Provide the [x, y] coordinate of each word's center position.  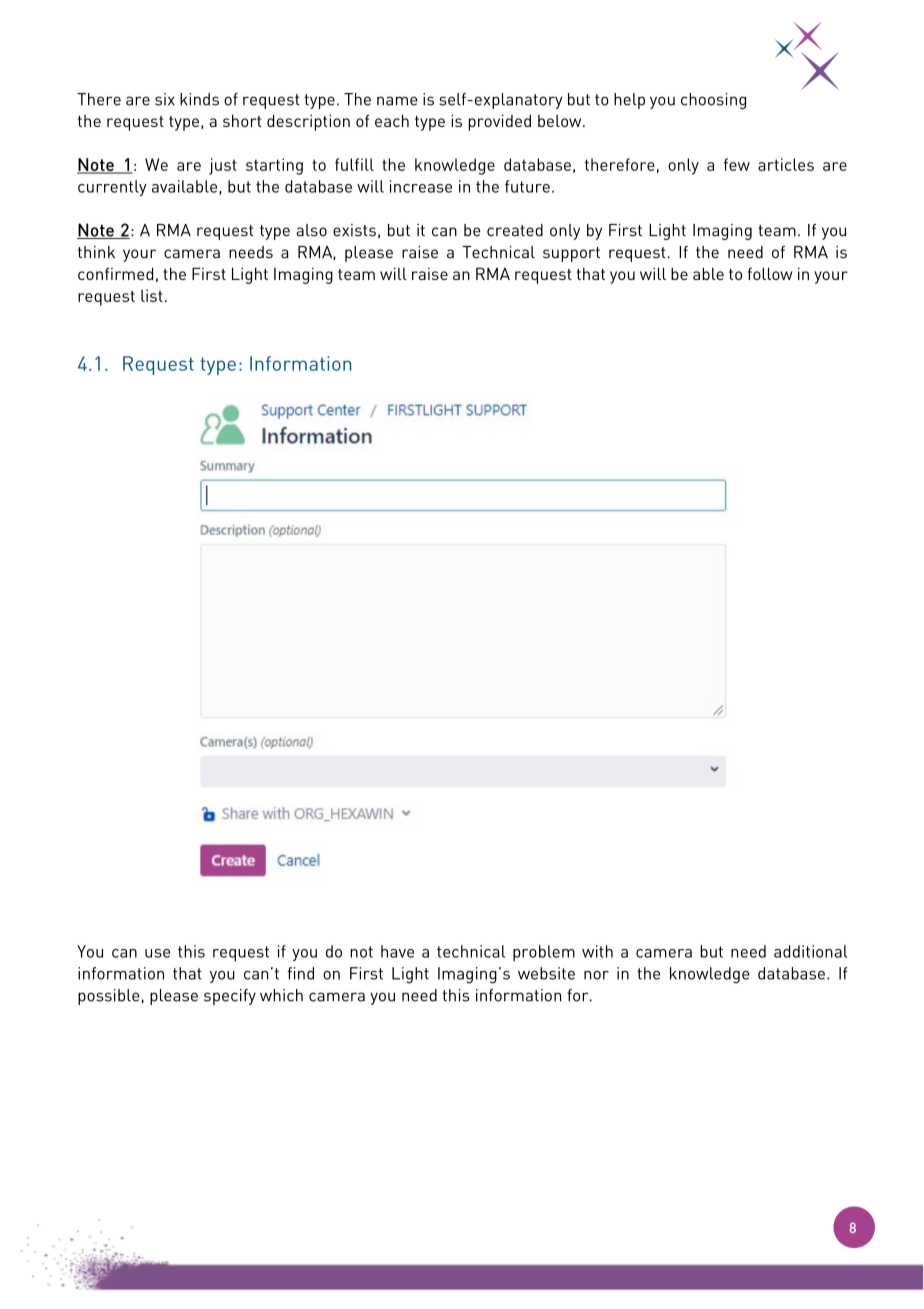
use [157, 953]
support [571, 254]
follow [770, 273]
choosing [713, 101]
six [165, 99]
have [397, 951]
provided [499, 122]
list [152, 295]
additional [810, 951]
